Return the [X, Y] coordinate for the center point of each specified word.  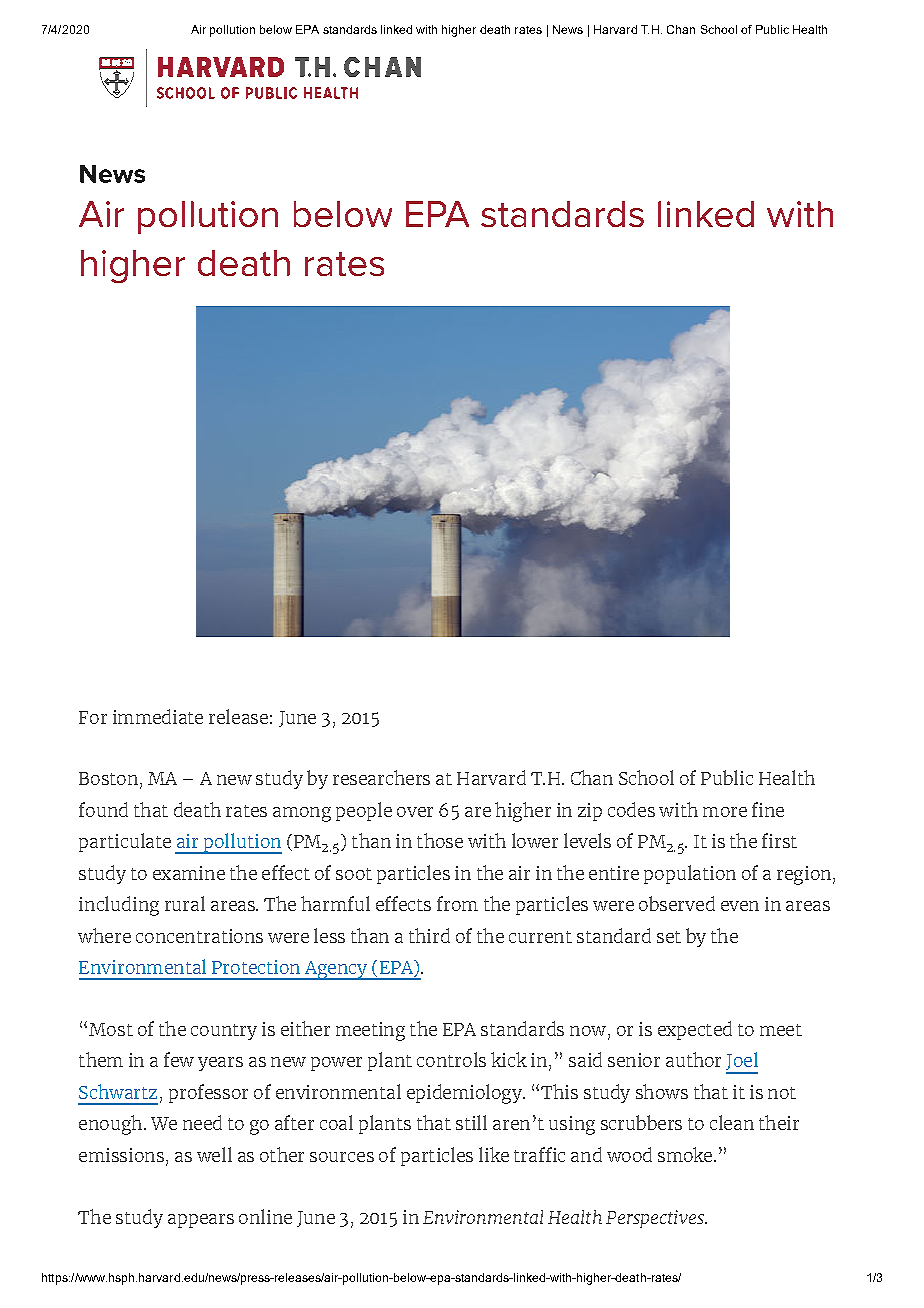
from [457, 903]
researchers [381, 777]
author [693, 1059]
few [179, 1059]
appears [201, 1221]
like [494, 1154]
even [740, 906]
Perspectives [656, 1219]
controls [451, 1059]
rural [185, 903]
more [725, 812]
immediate [158, 716]
